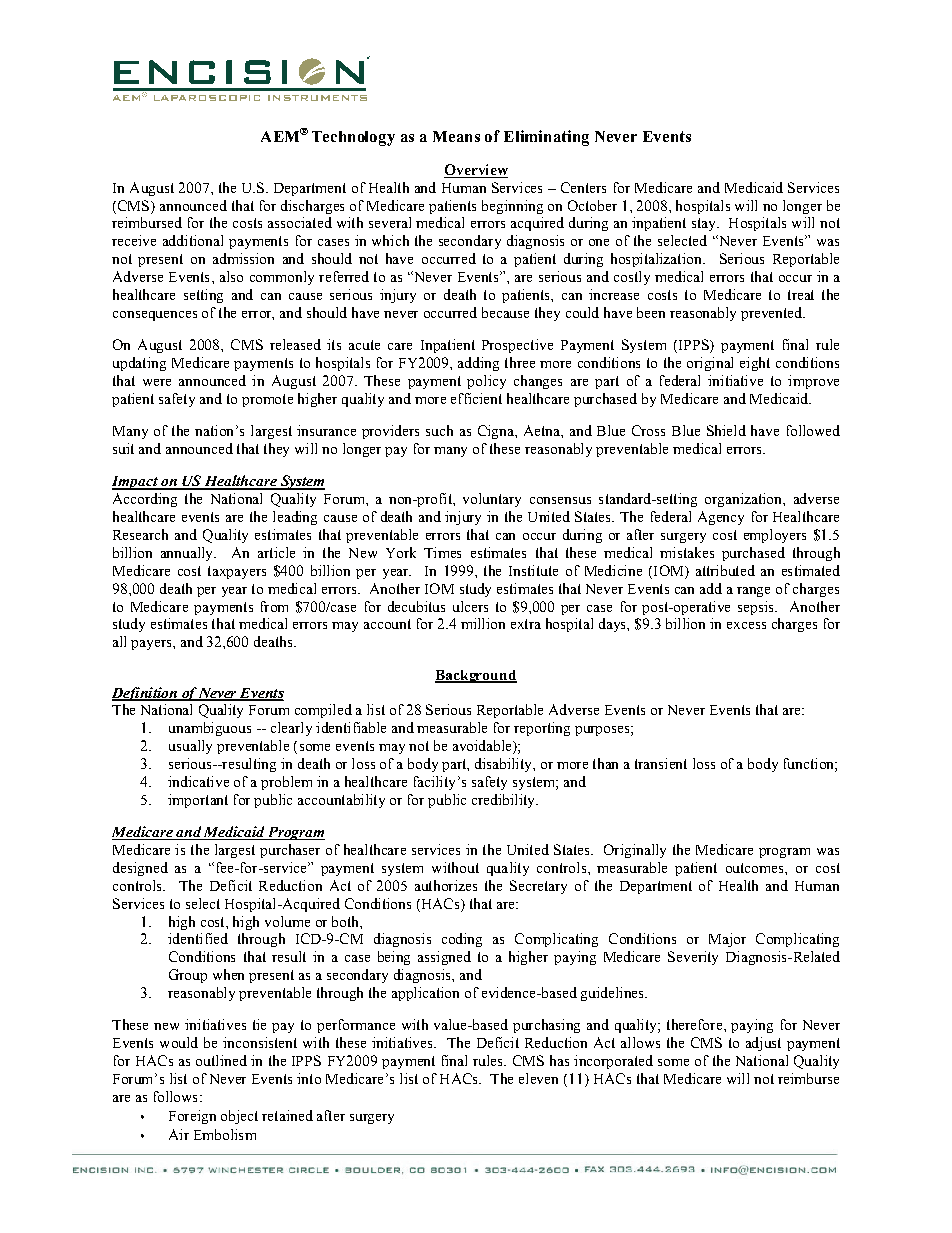 The image size is (952, 1233). What do you see at coordinates (157, 382) in the screenshot?
I see `were` at bounding box center [157, 382].
